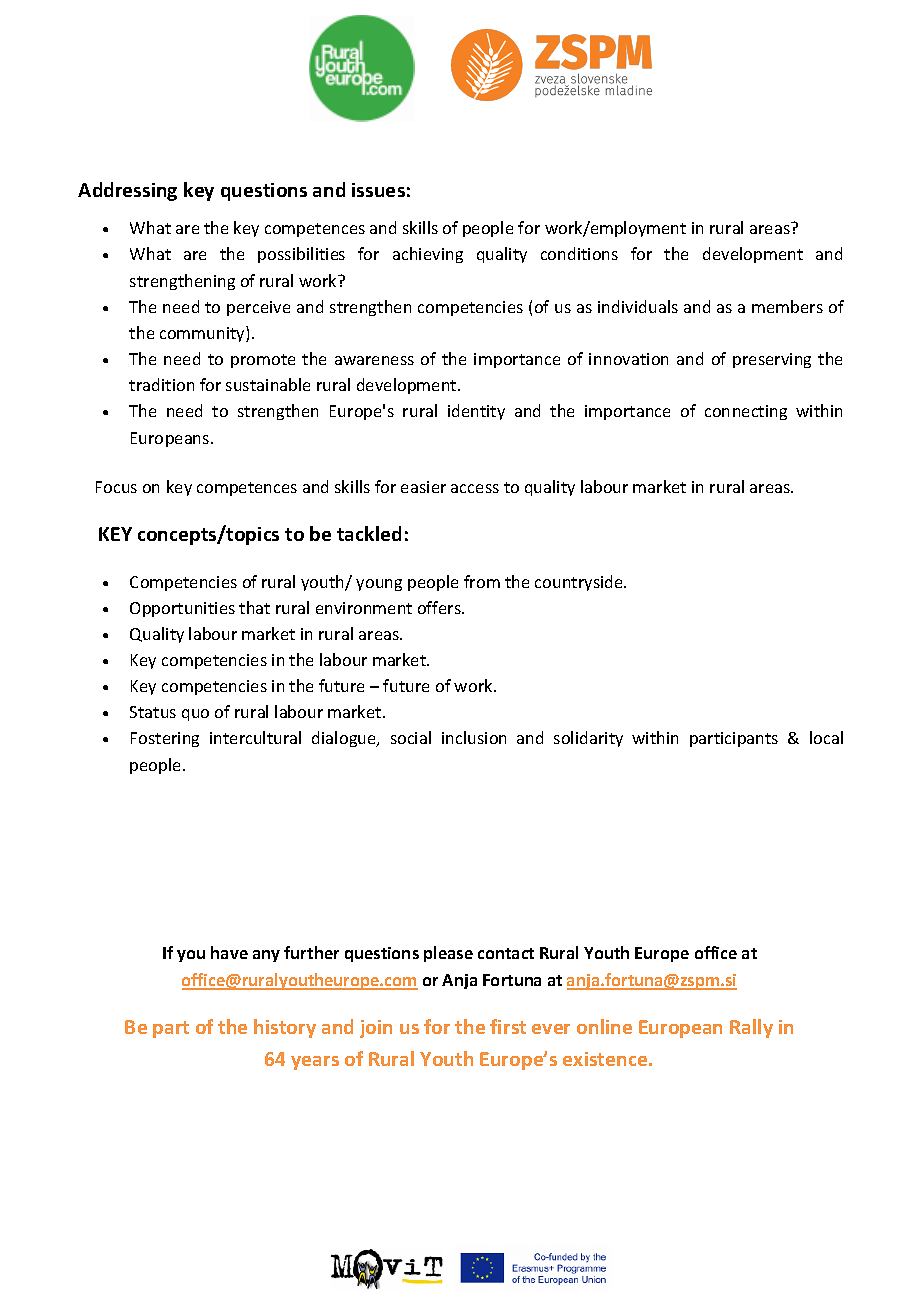  What do you see at coordinates (826, 737) in the screenshot?
I see `local` at bounding box center [826, 737].
